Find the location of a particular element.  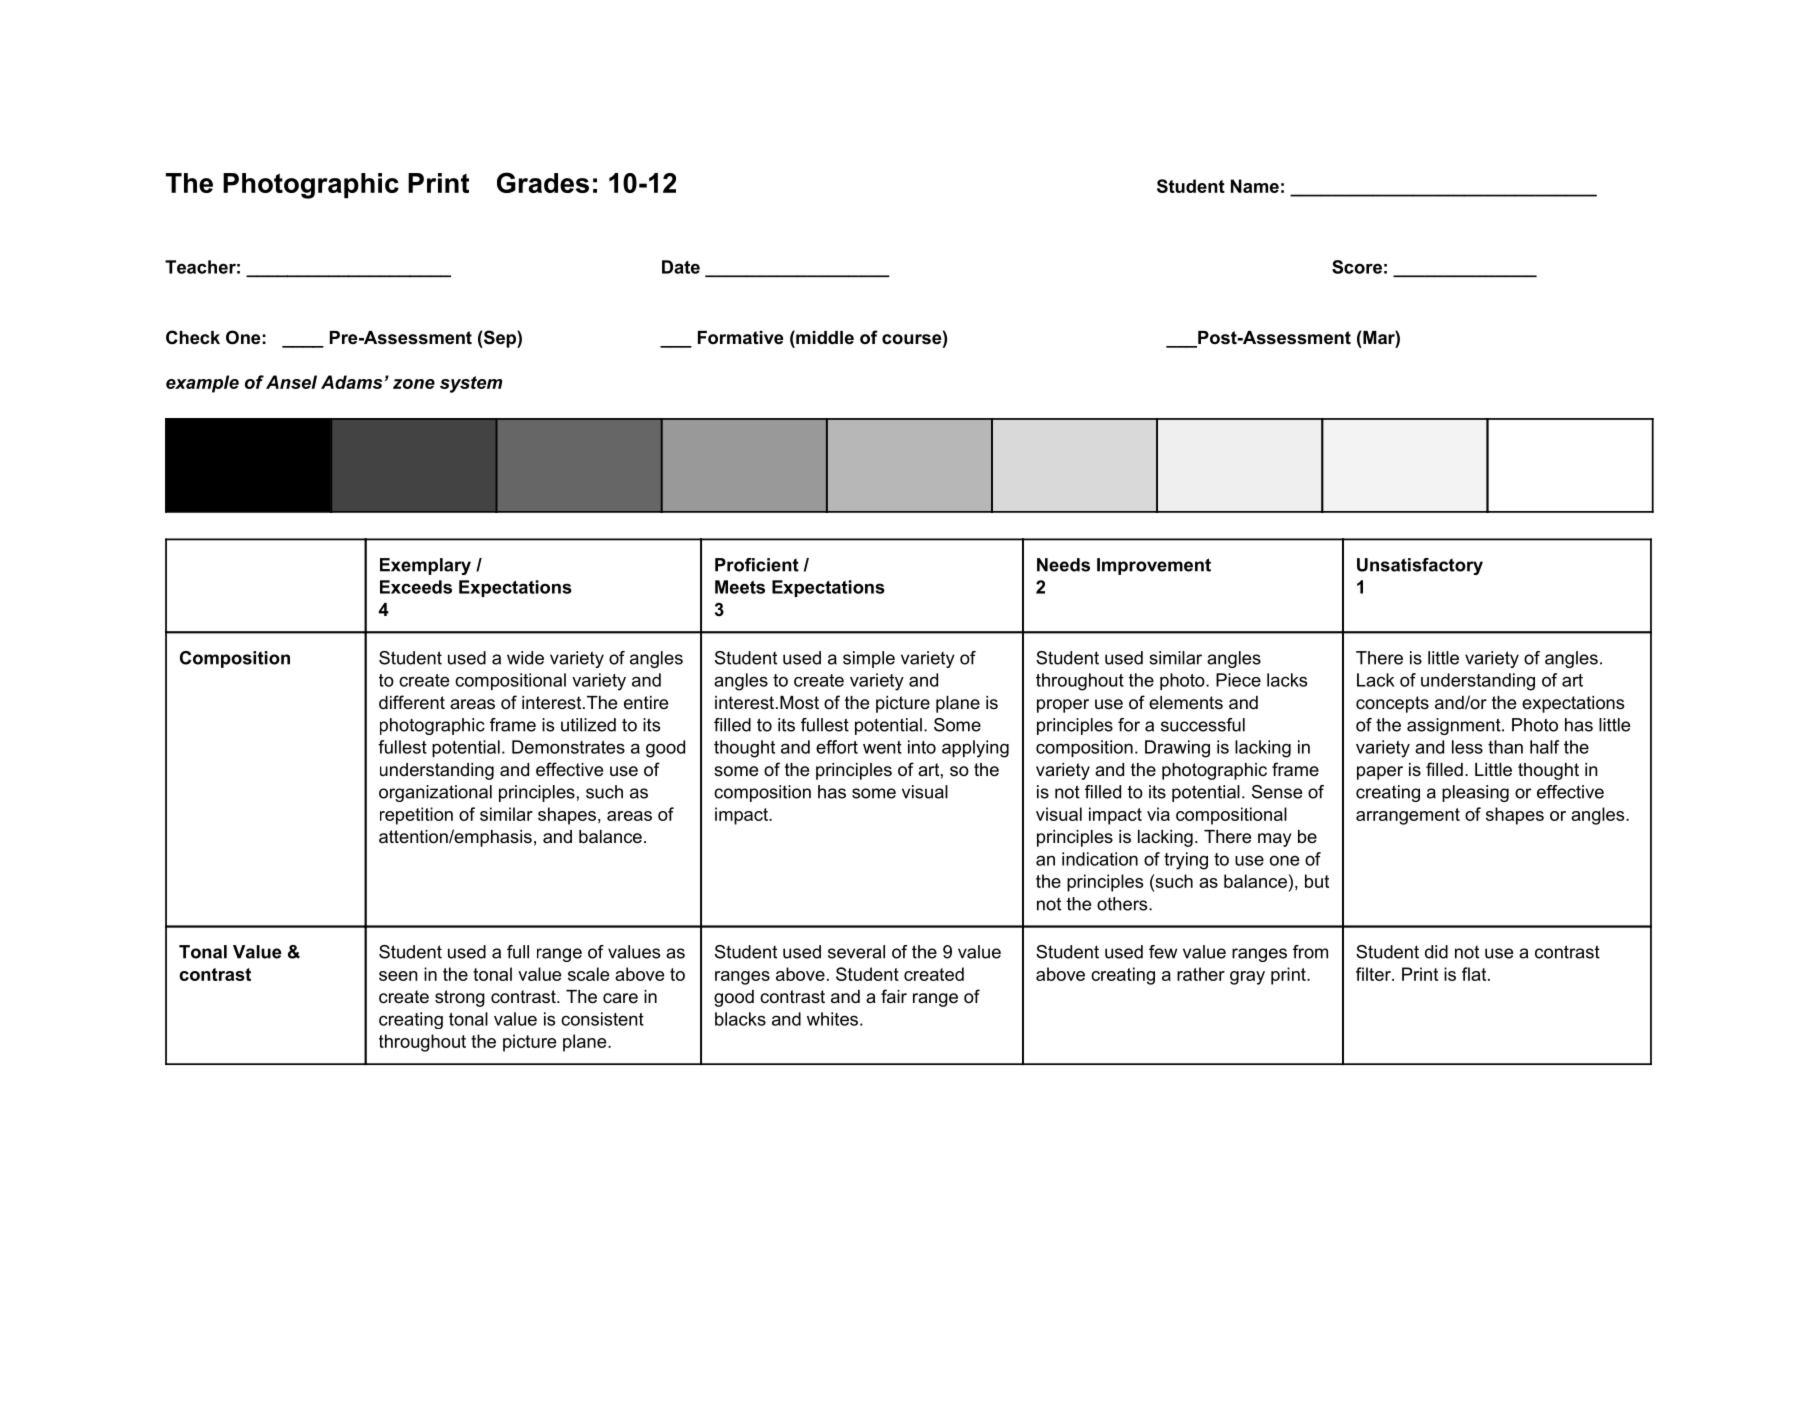

fair is located at coordinates (894, 996).
